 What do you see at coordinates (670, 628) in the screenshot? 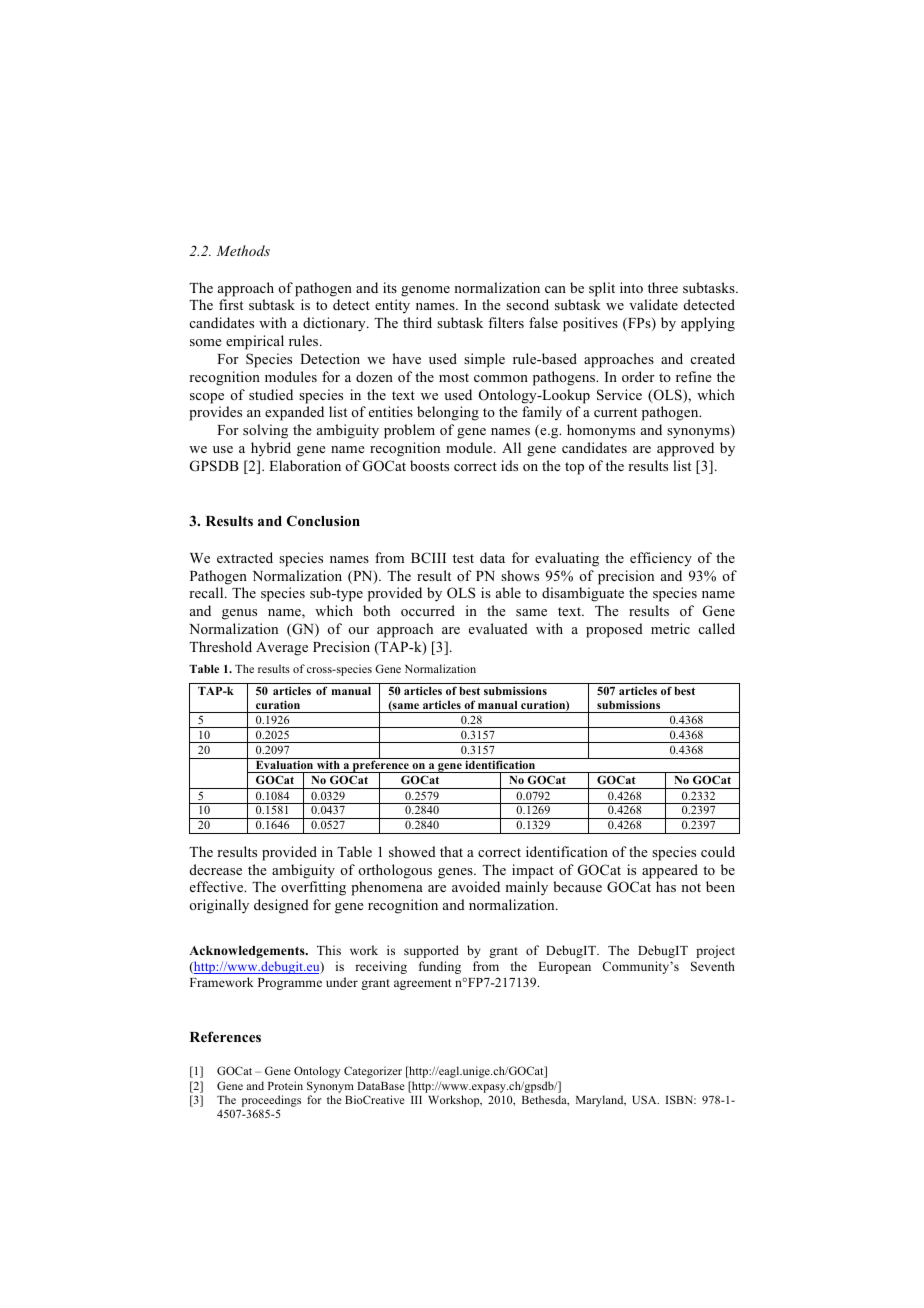
I see `metric` at bounding box center [670, 628].
